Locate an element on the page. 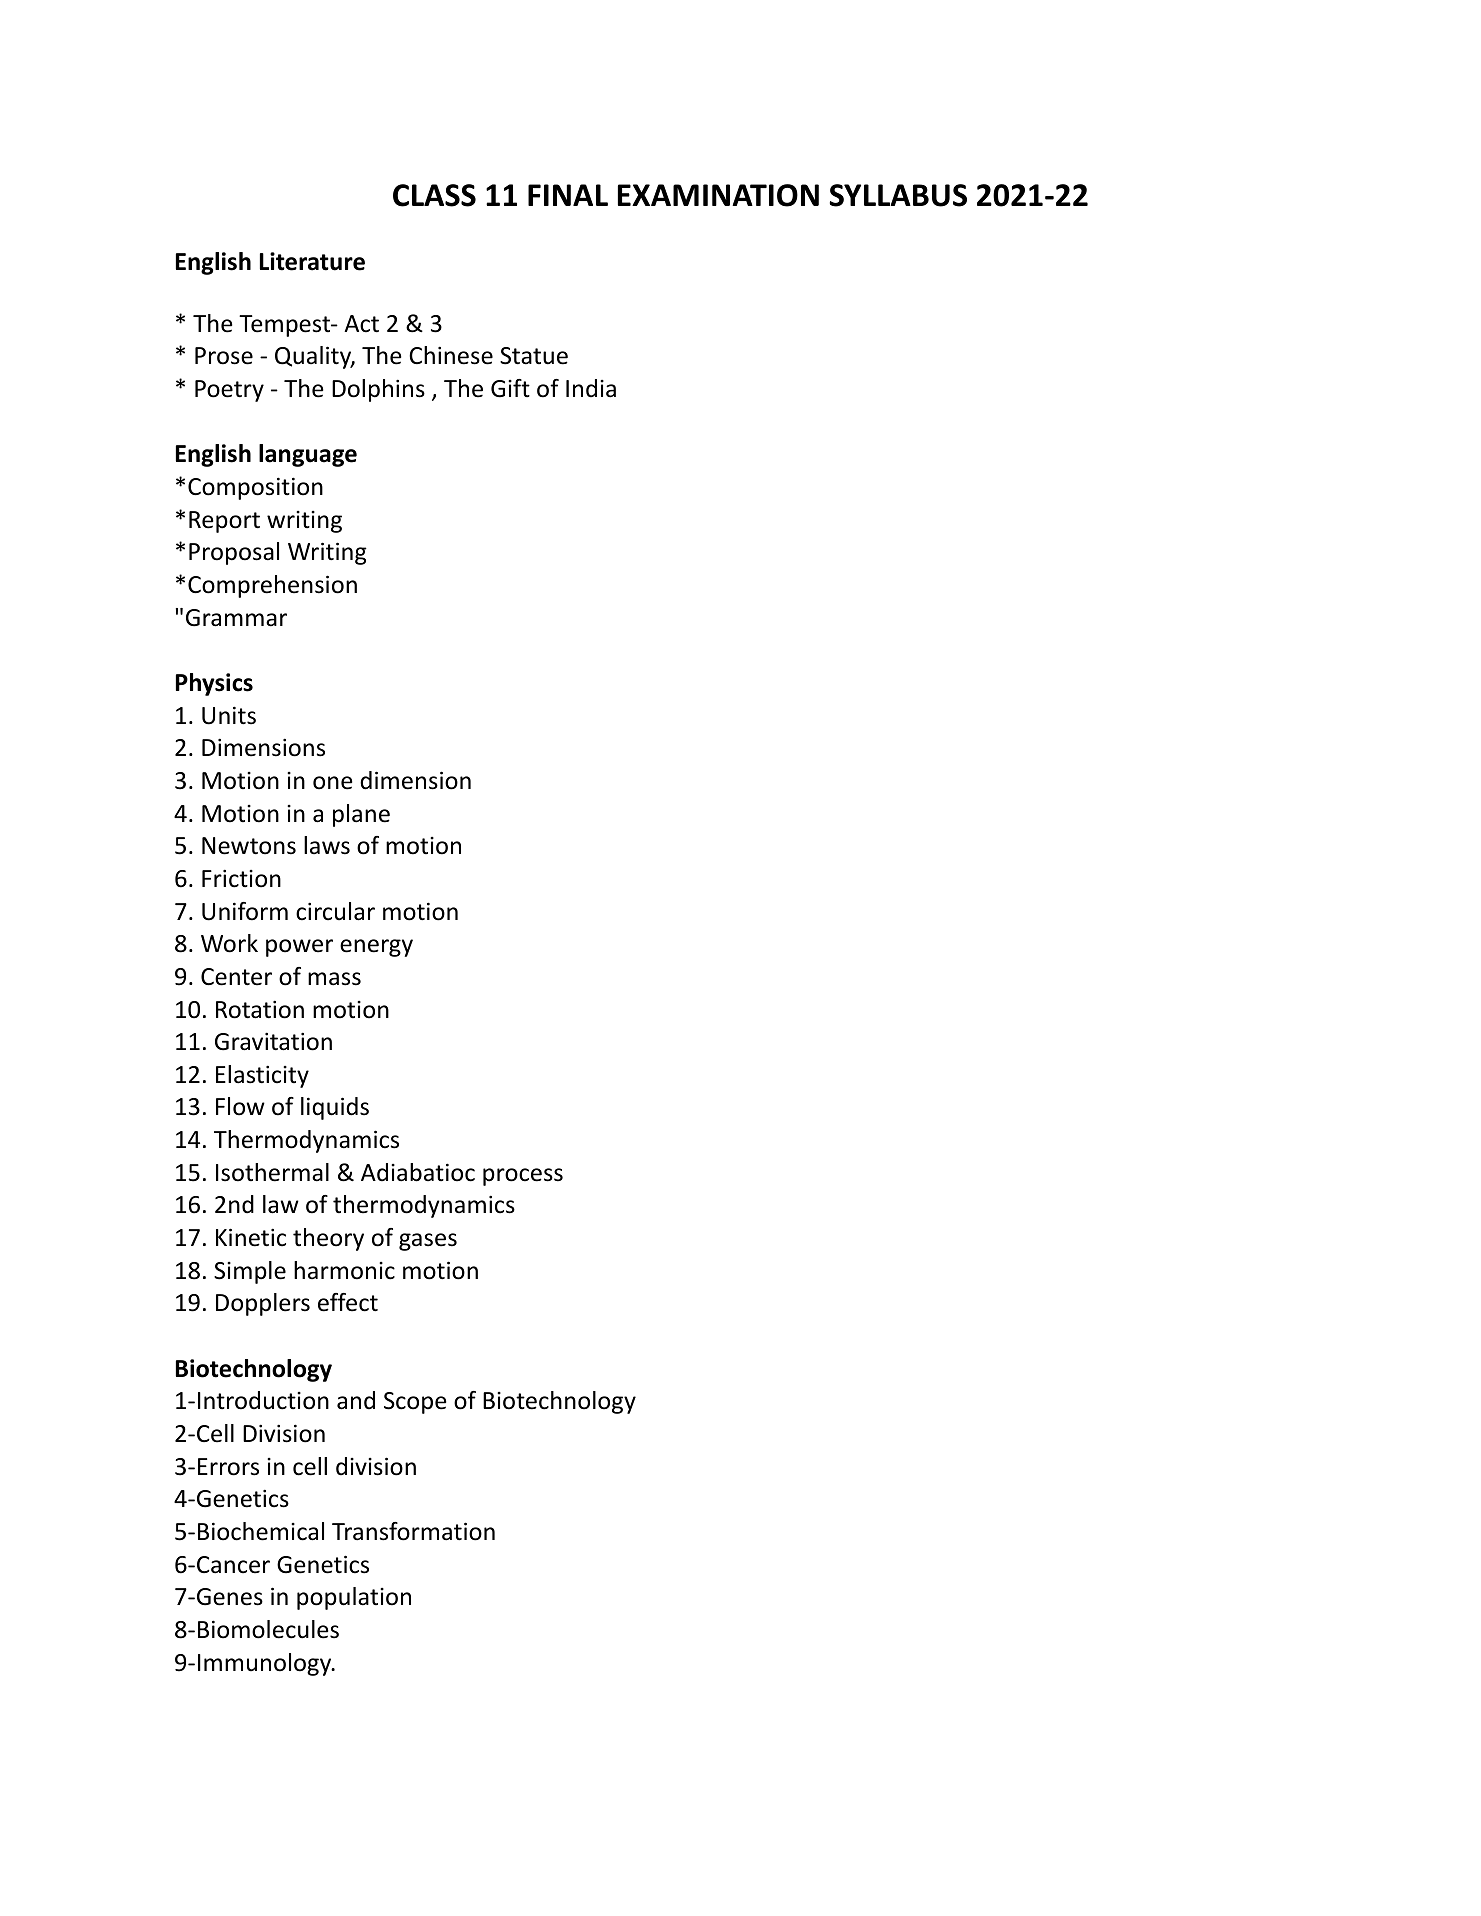 The image size is (1481, 1916). FINAL is located at coordinates (568, 195).
